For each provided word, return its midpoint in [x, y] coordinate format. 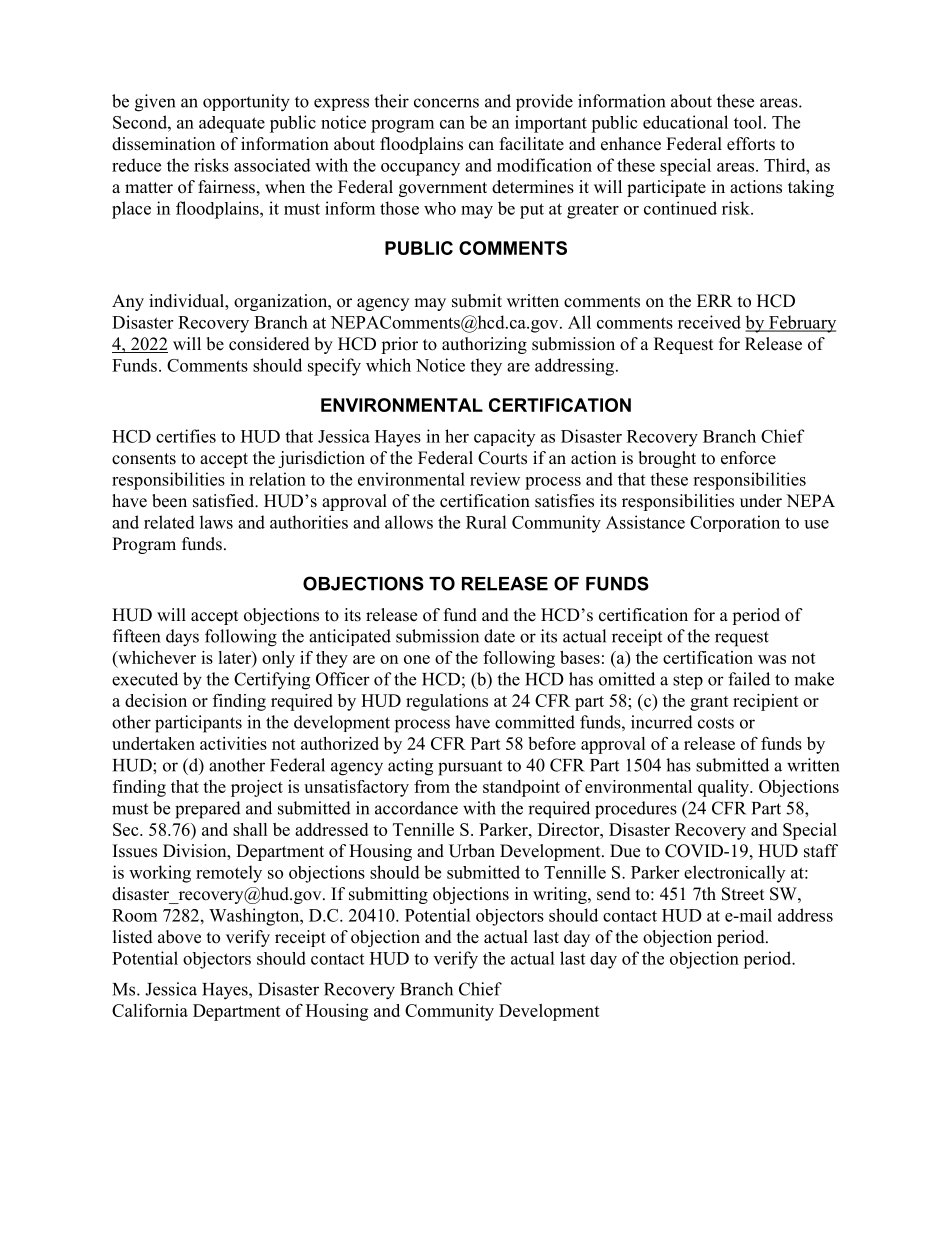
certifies [186, 436]
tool [749, 122]
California [150, 1010]
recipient [766, 702]
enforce [748, 458]
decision [156, 700]
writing [561, 895]
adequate [232, 124]
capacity [504, 438]
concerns [446, 103]
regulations [447, 702]
